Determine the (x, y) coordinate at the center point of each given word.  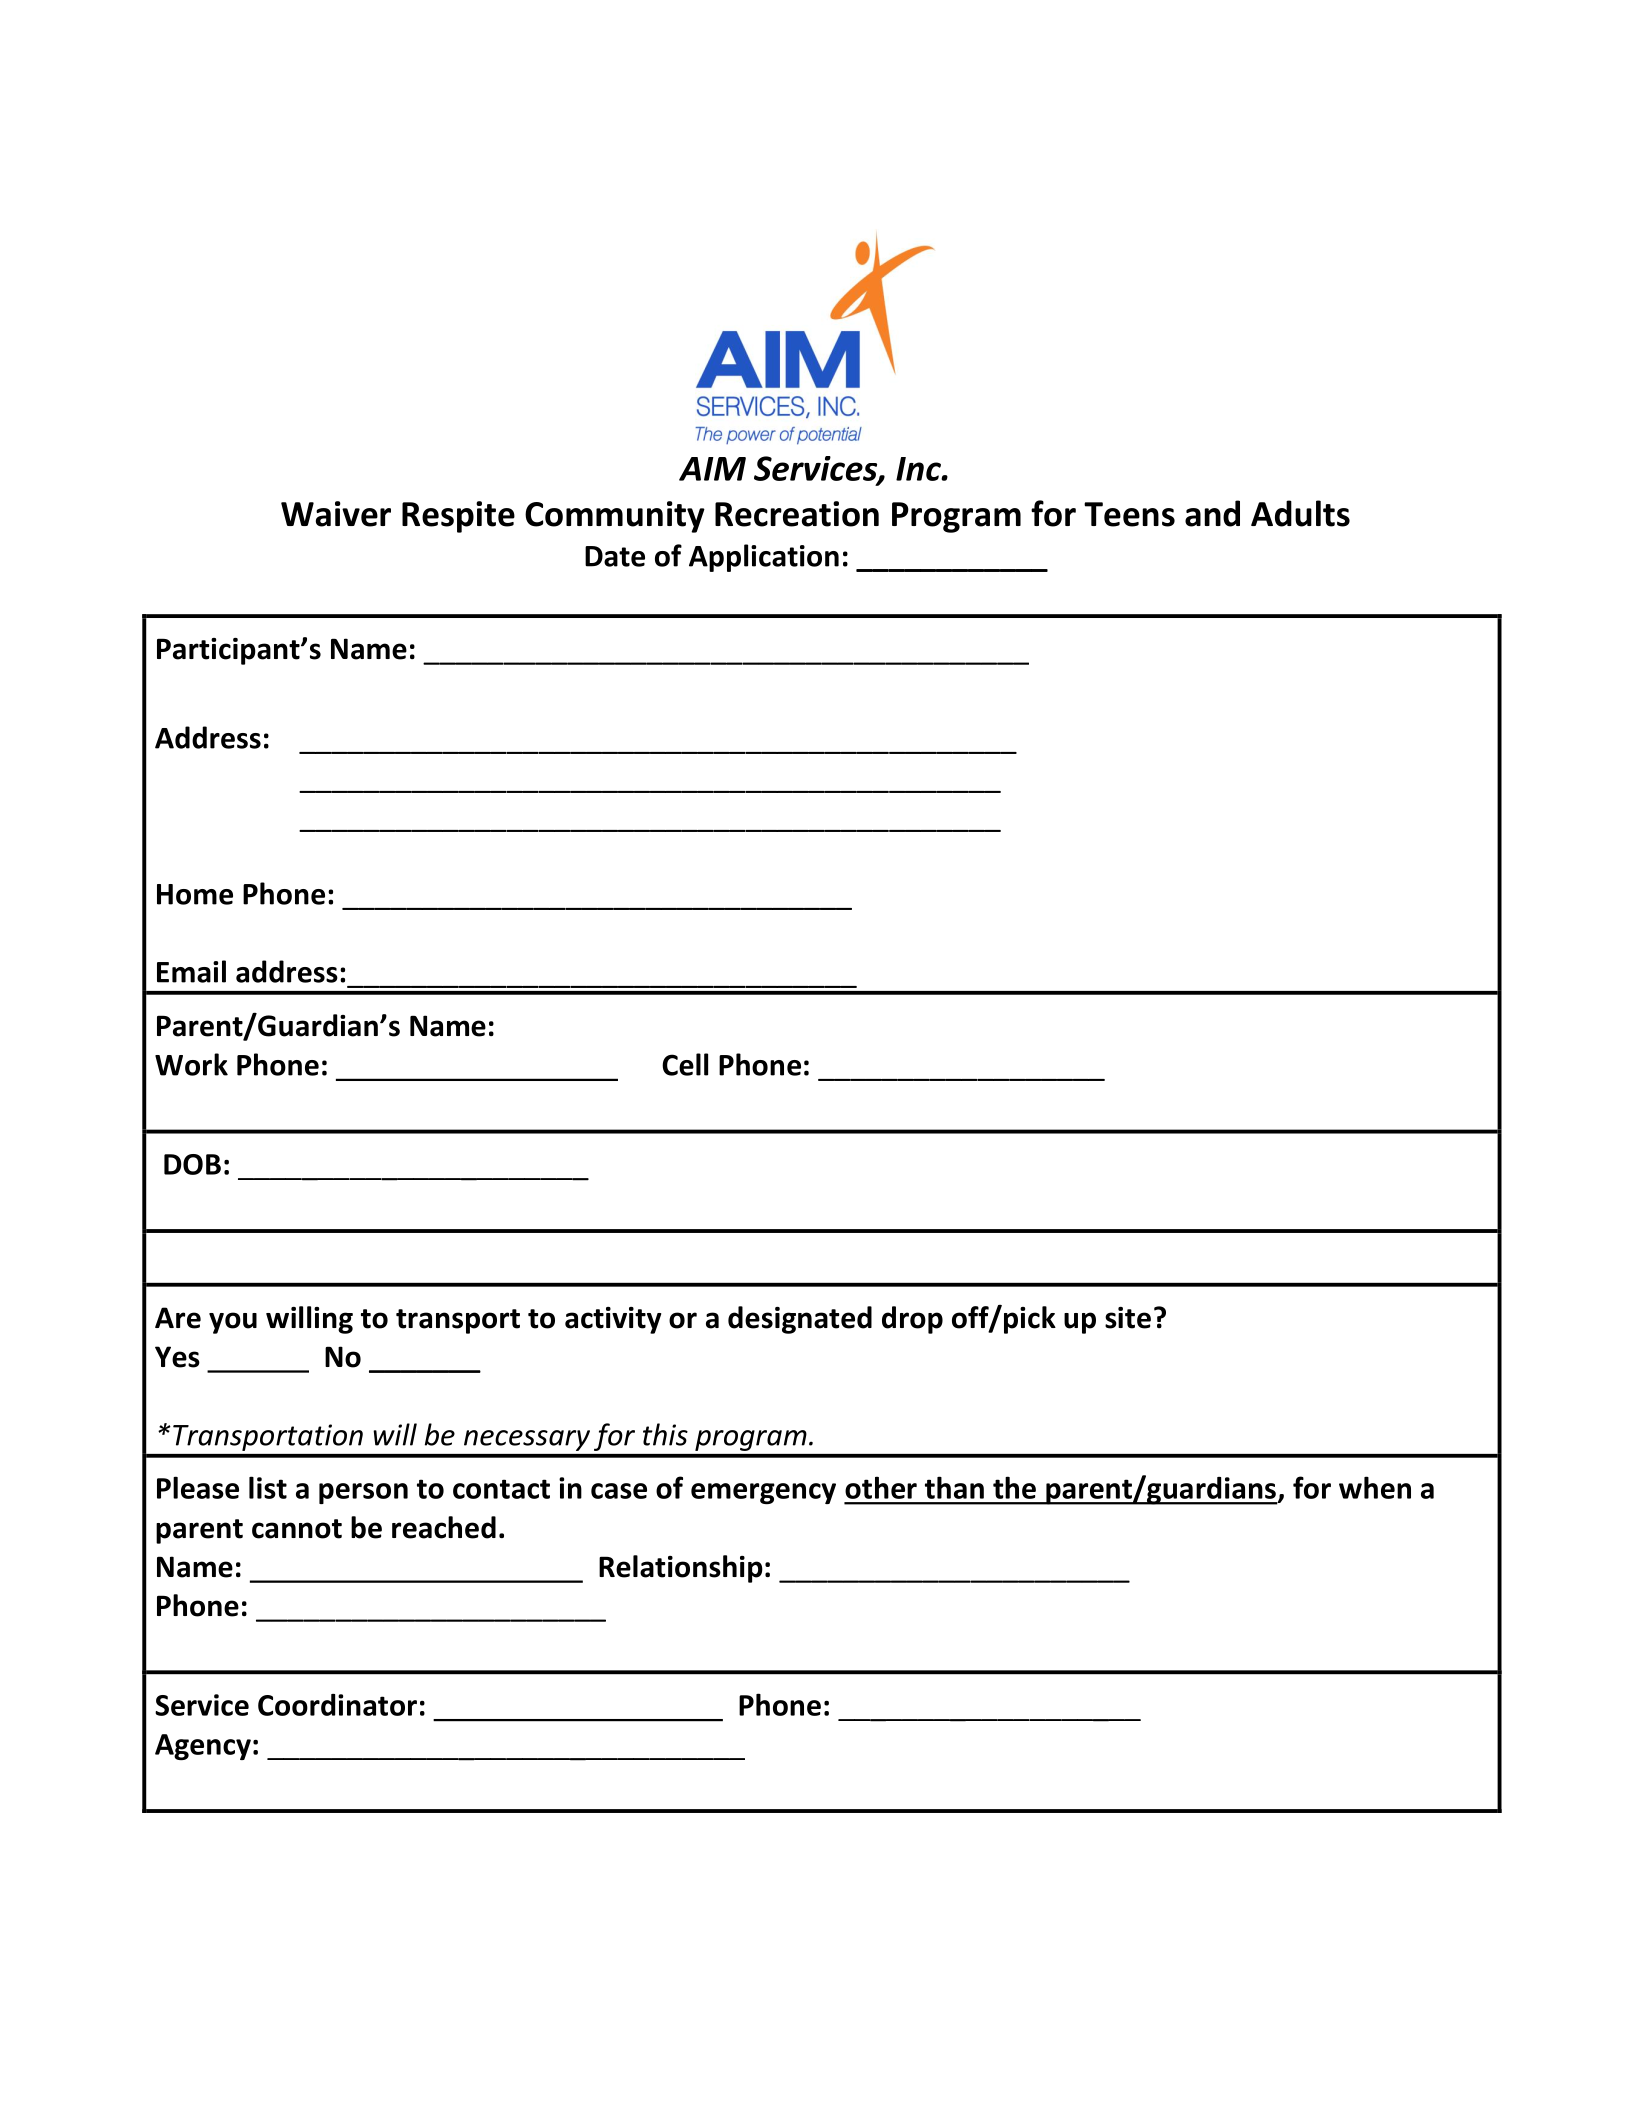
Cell (685, 1064)
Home (195, 894)
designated (800, 1320)
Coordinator (337, 1705)
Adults (1300, 513)
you (233, 1323)
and (1212, 513)
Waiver (336, 514)
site (1128, 1318)
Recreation (797, 514)
